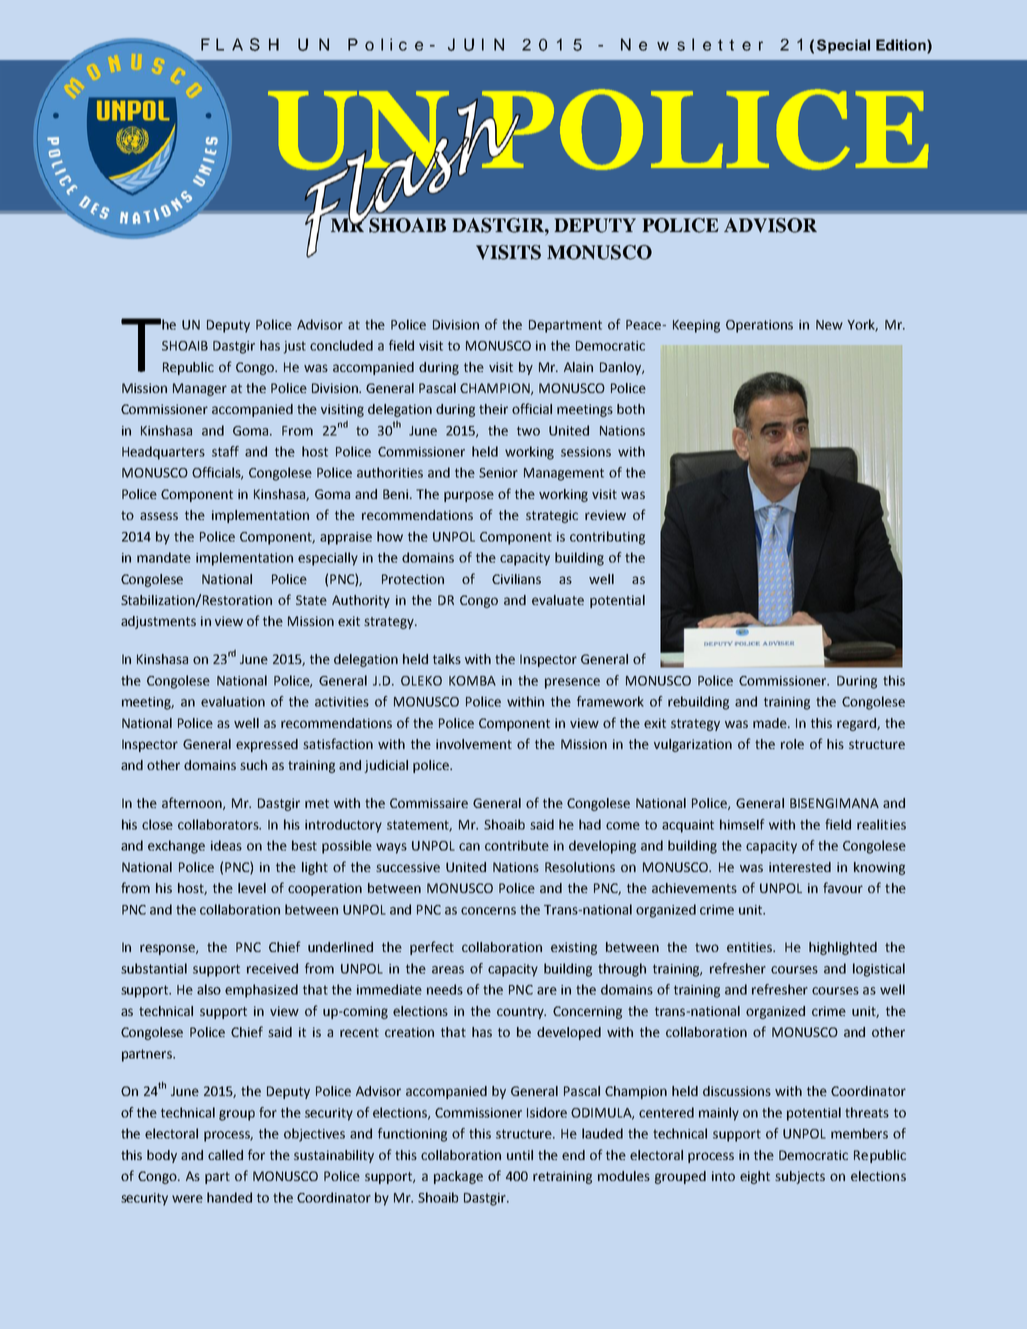 The width and height of the page is (1027, 1329). What do you see at coordinates (474, 744) in the page?
I see `involvement` at bounding box center [474, 744].
